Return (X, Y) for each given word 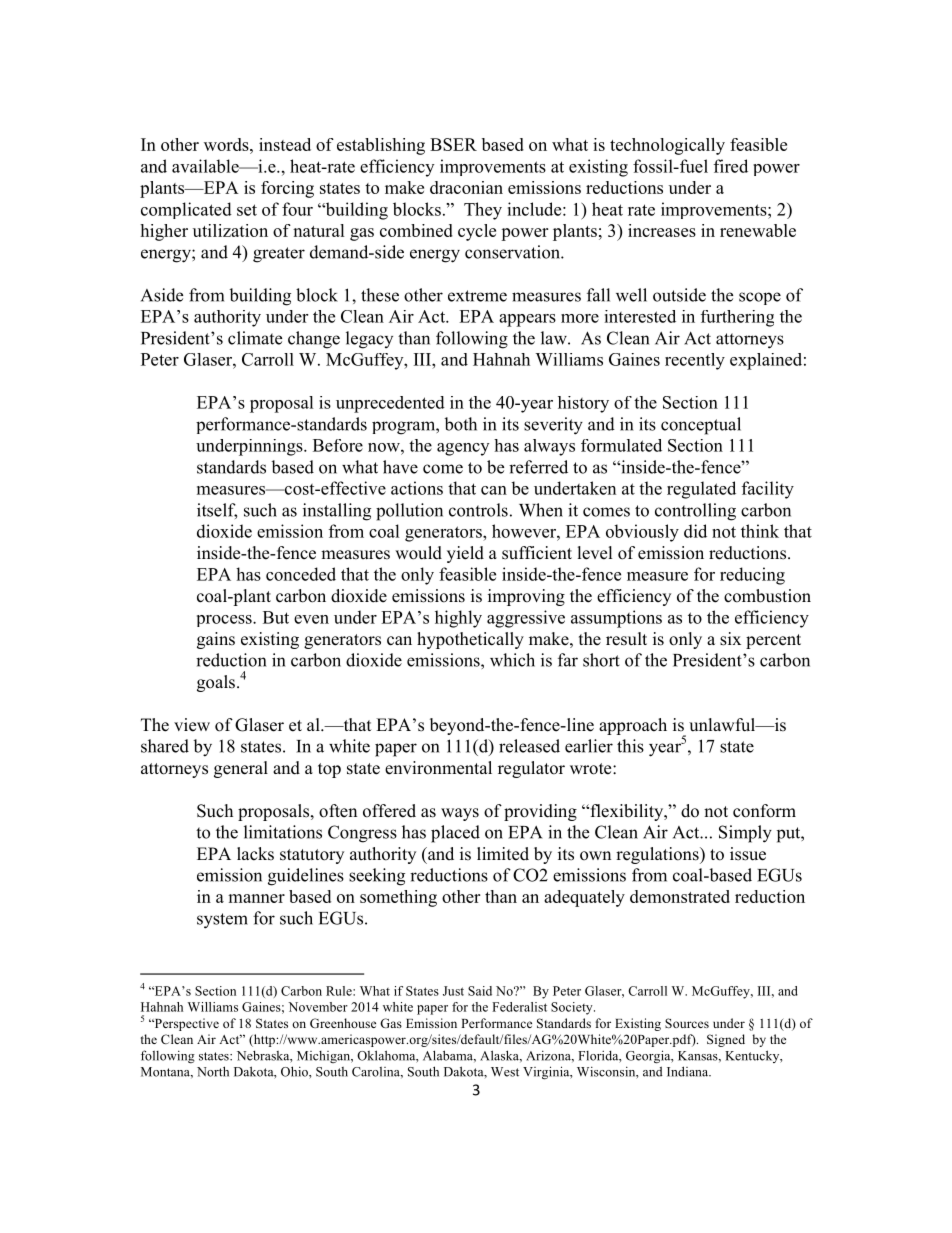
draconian (466, 187)
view (192, 725)
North (213, 1071)
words (227, 144)
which (512, 660)
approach (633, 726)
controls (478, 510)
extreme (477, 296)
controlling (695, 512)
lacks (255, 854)
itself (217, 511)
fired (731, 166)
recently (695, 361)
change (314, 340)
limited (503, 854)
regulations (658, 855)
